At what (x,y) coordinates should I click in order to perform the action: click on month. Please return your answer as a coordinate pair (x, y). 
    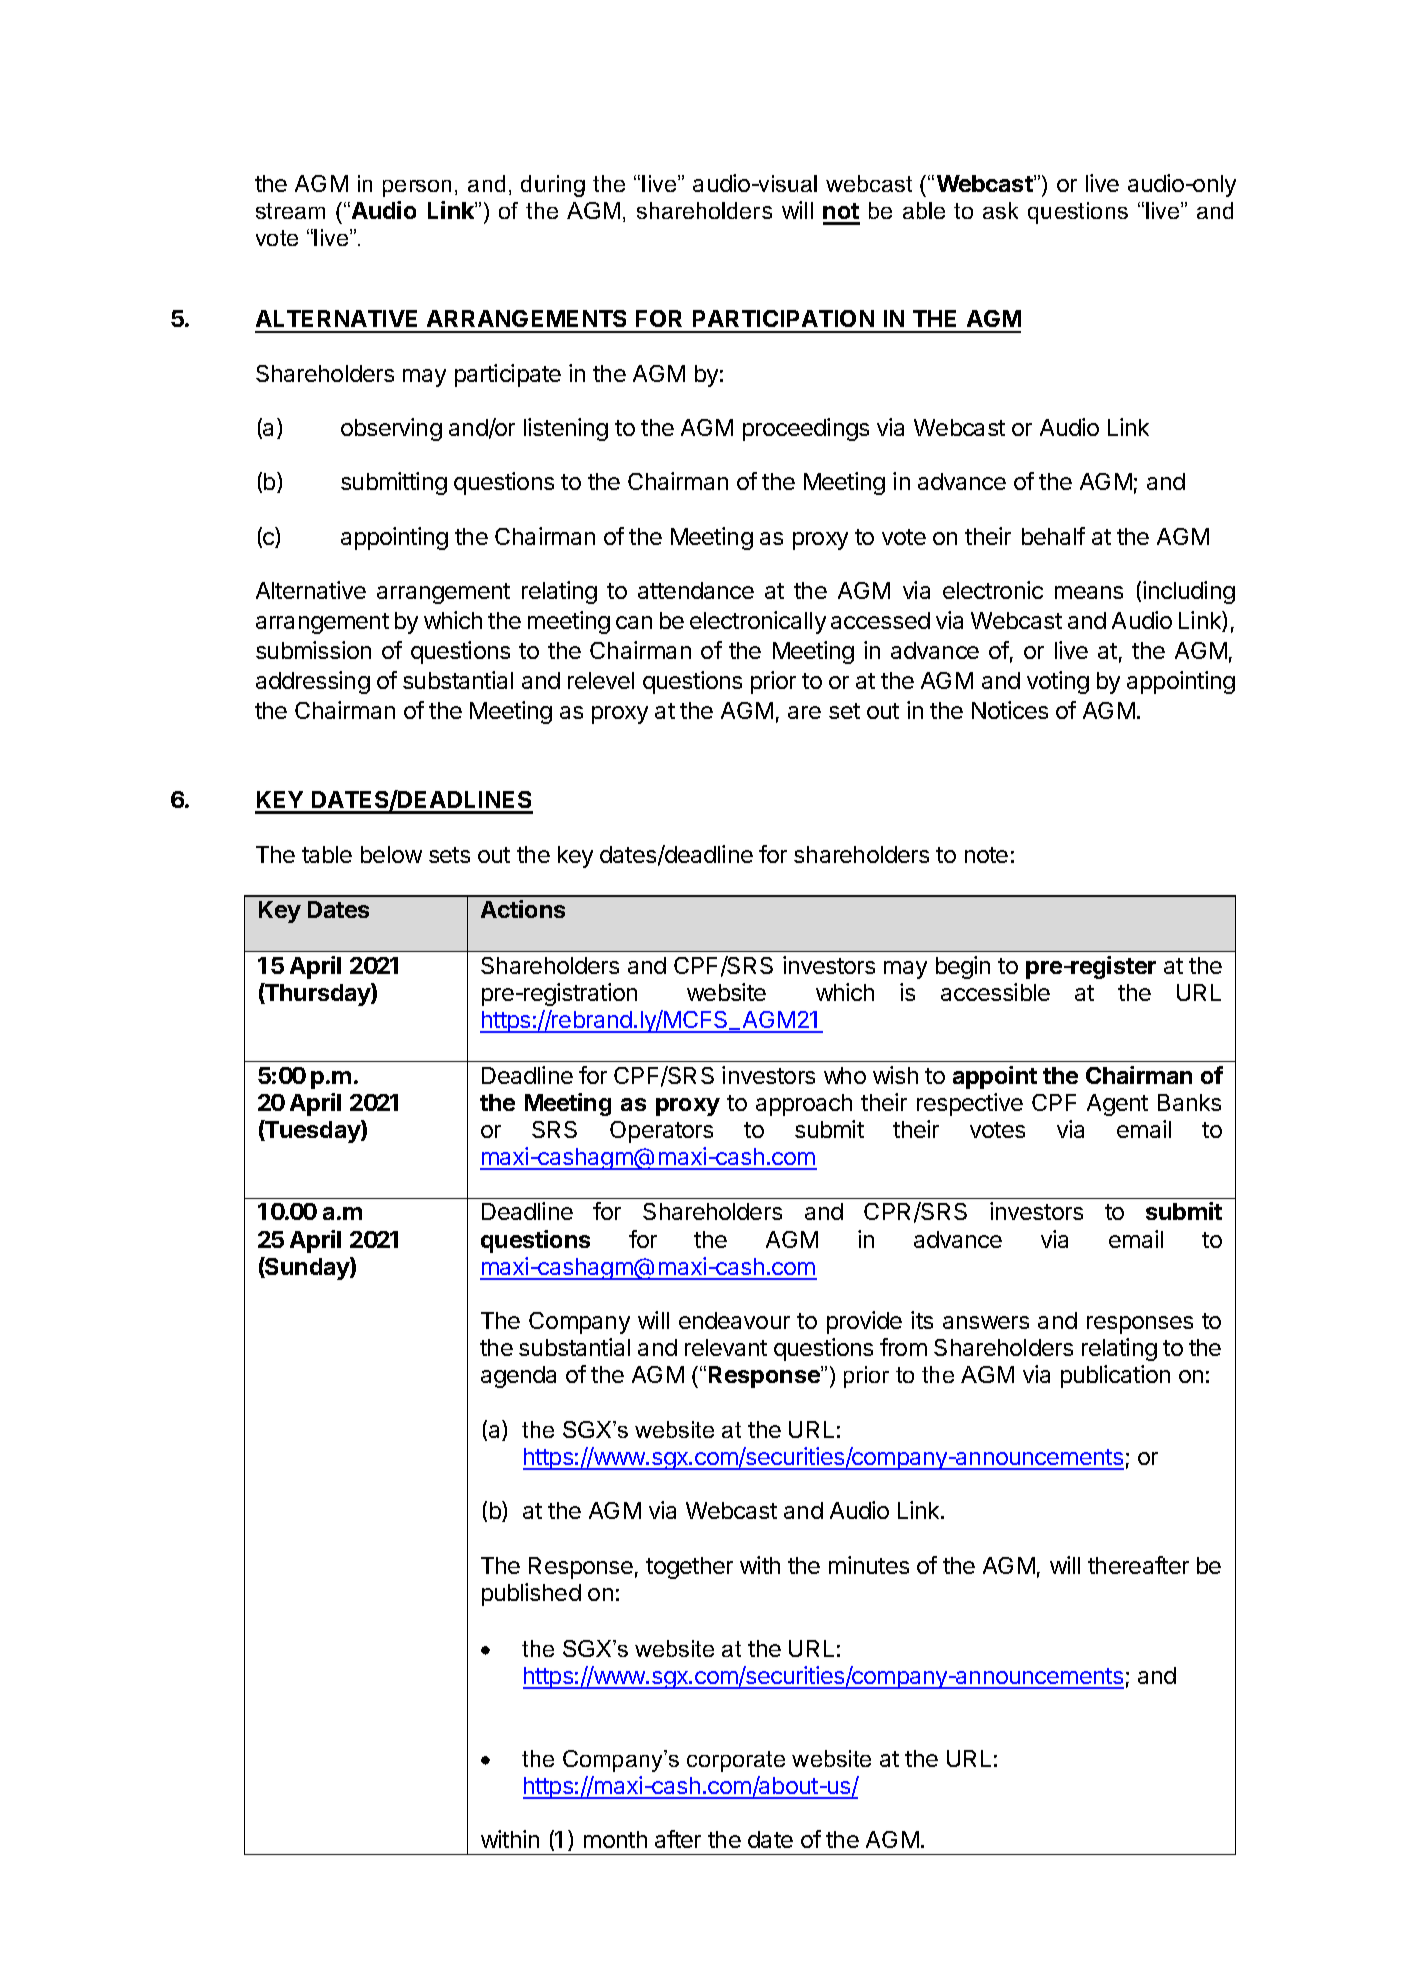
    Looking at the image, I should click on (615, 1839).
